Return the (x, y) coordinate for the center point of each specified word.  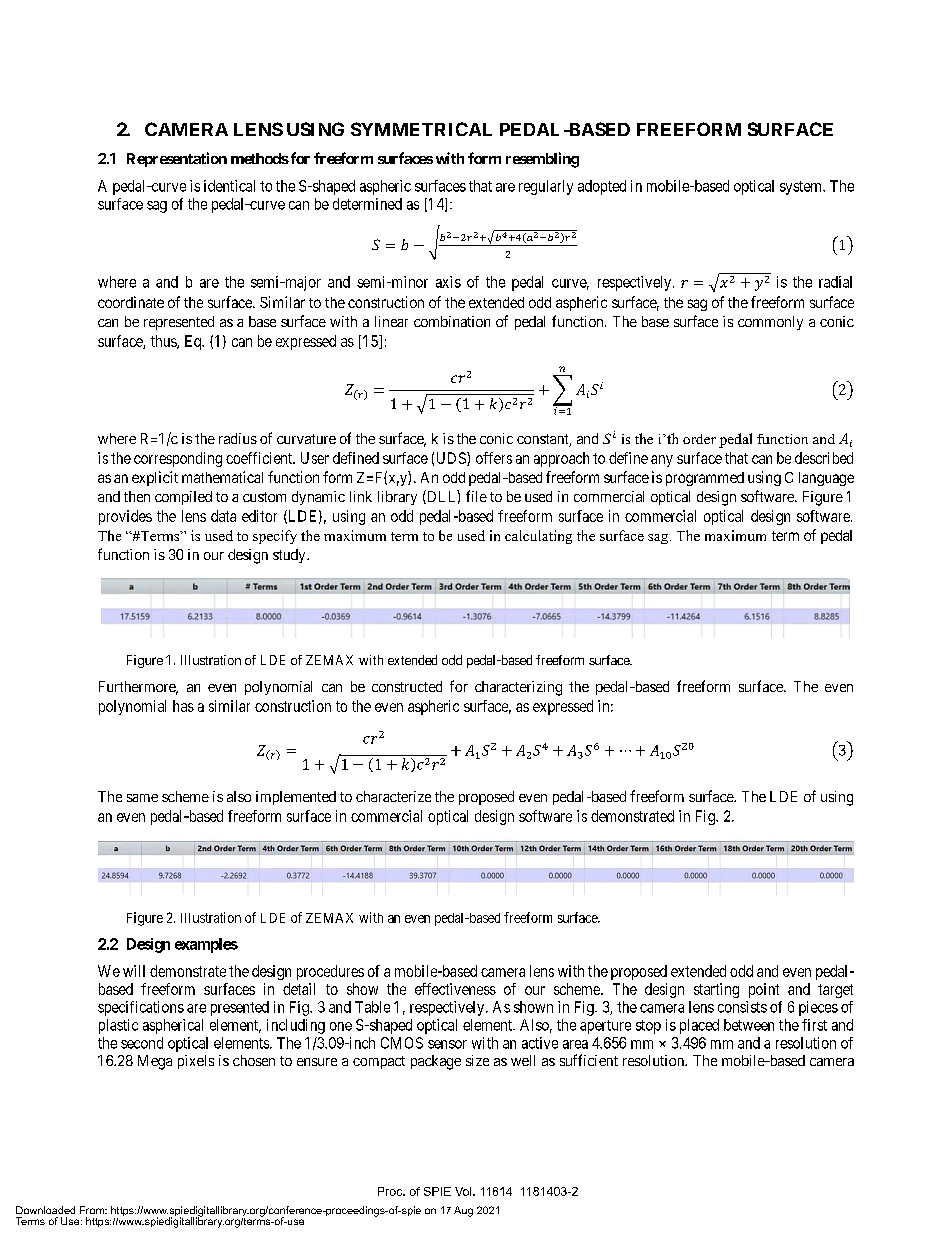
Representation (177, 159)
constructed (407, 686)
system (802, 188)
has (183, 706)
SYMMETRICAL (421, 129)
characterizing (518, 688)
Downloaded (45, 1210)
